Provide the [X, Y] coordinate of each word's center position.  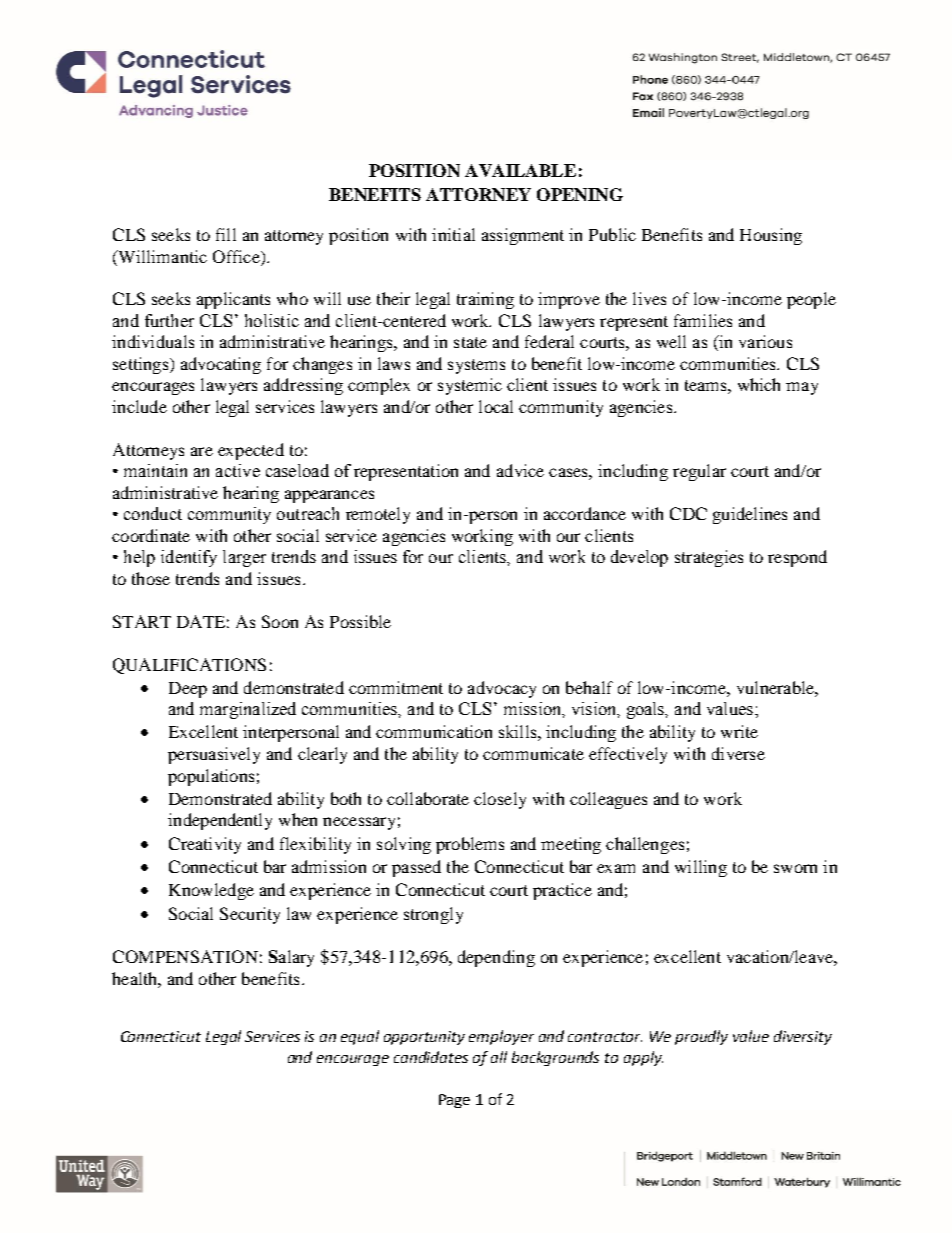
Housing [771, 236]
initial [453, 234]
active [238, 470]
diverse [738, 753]
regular [699, 472]
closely [500, 800]
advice [520, 470]
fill [226, 234]
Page [454, 1101]
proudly [701, 1037]
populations [211, 777]
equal [360, 1037]
